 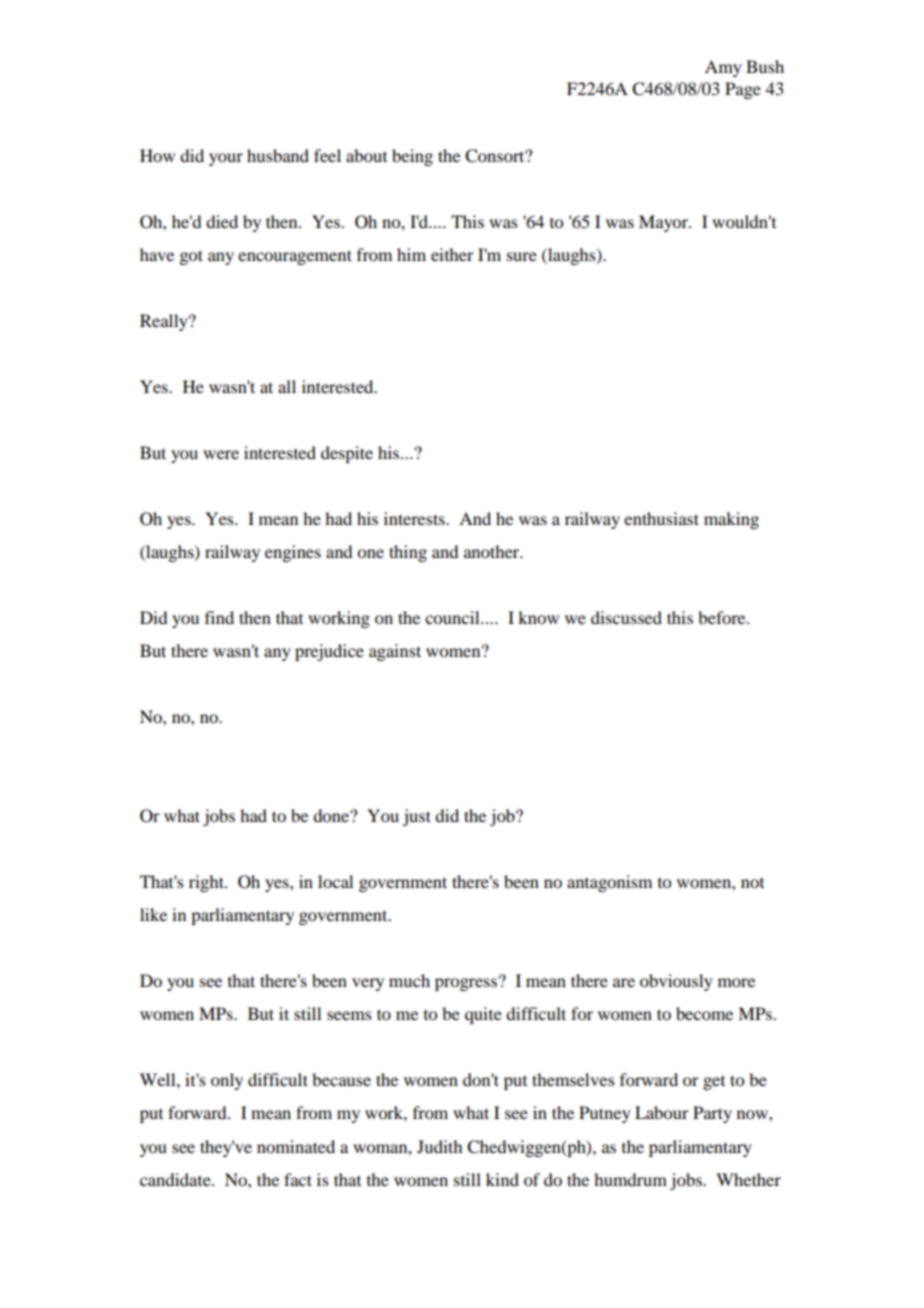 What do you see at coordinates (176, 1179) in the screenshot?
I see `candidate` at bounding box center [176, 1179].
